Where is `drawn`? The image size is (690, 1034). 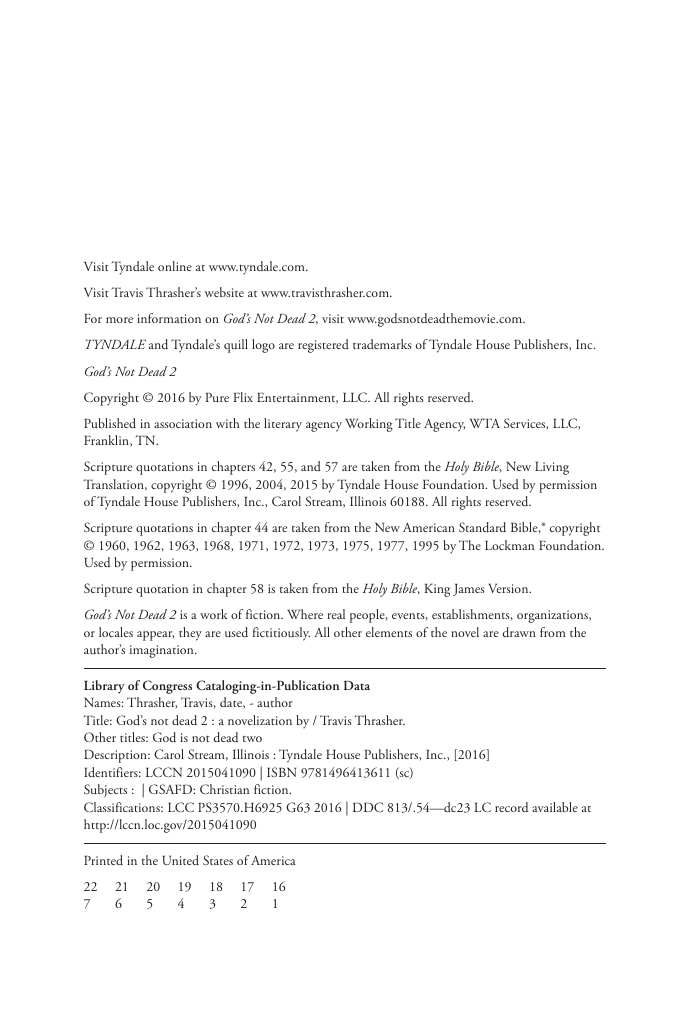
drawn is located at coordinates (519, 632).
